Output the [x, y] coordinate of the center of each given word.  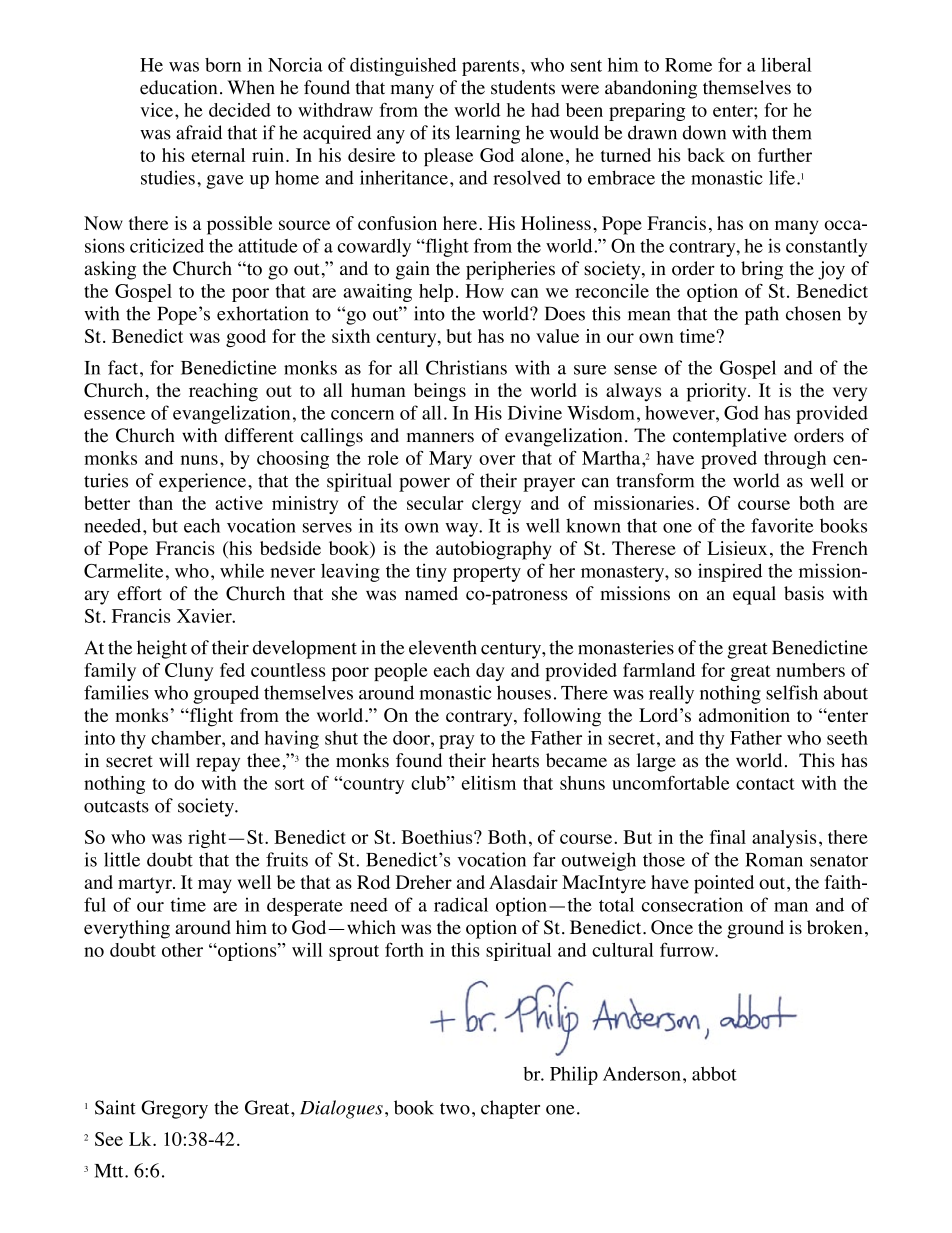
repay [218, 764]
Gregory [174, 1109]
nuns [199, 460]
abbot [714, 1073]
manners [440, 437]
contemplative [730, 437]
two [455, 1109]
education [178, 87]
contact [765, 784]
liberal [786, 64]
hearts [515, 760]
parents [490, 68]
